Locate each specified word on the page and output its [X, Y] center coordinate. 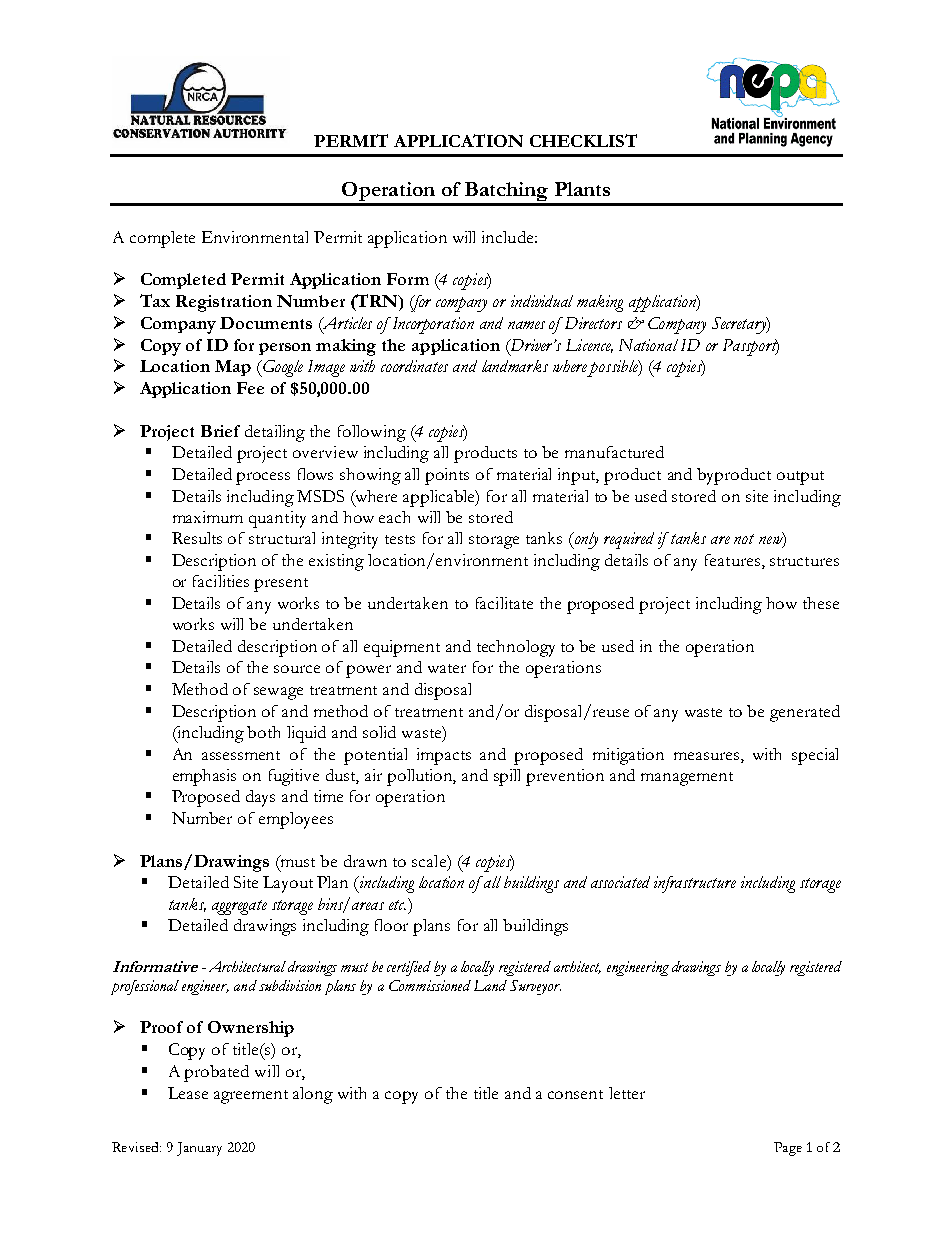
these [821, 603]
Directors [593, 323]
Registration [224, 303]
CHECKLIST [583, 140]
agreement [251, 1097]
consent [575, 1094]
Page [788, 1149]
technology [516, 648]
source [297, 669]
